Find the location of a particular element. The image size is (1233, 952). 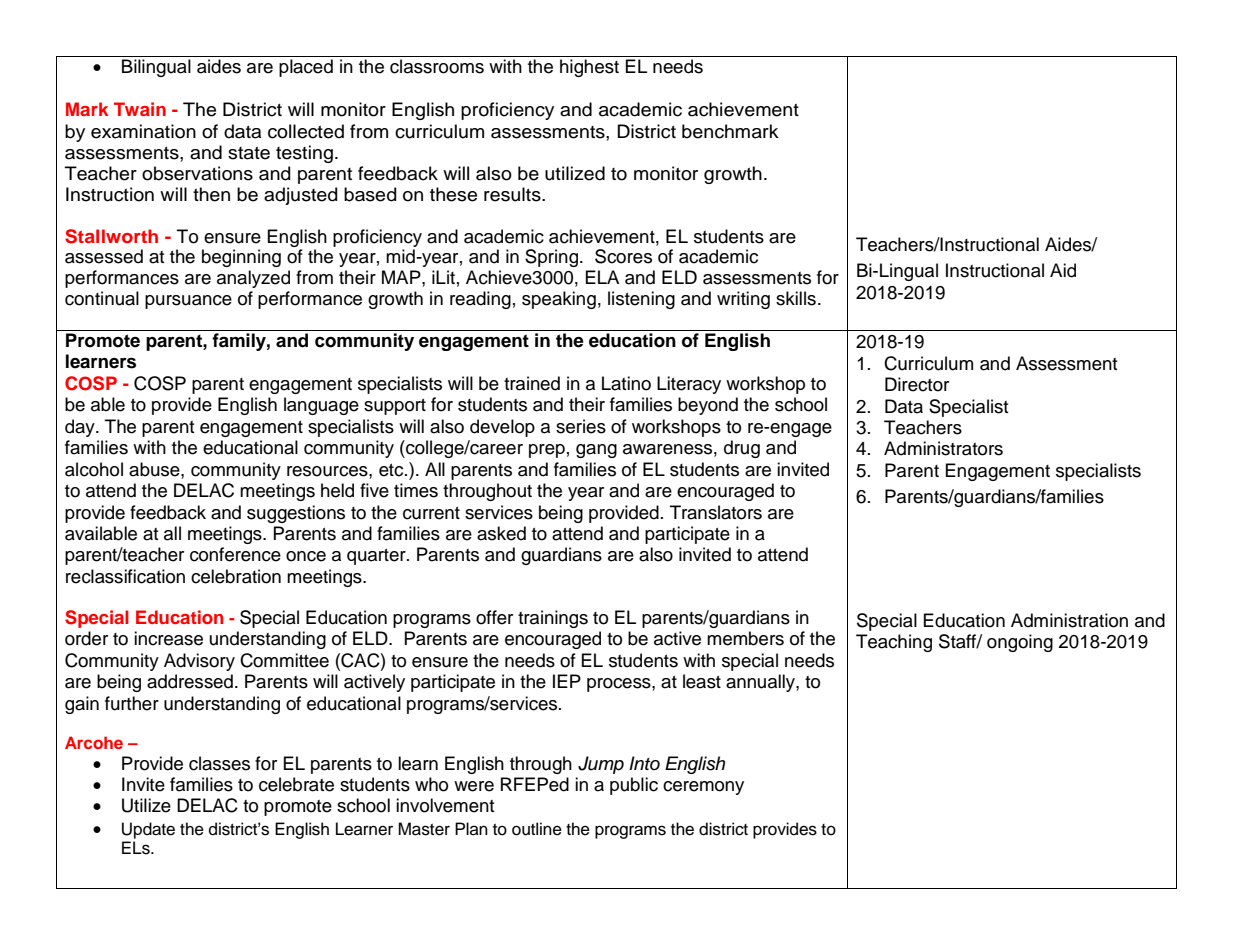

gang is located at coordinates (596, 451).
